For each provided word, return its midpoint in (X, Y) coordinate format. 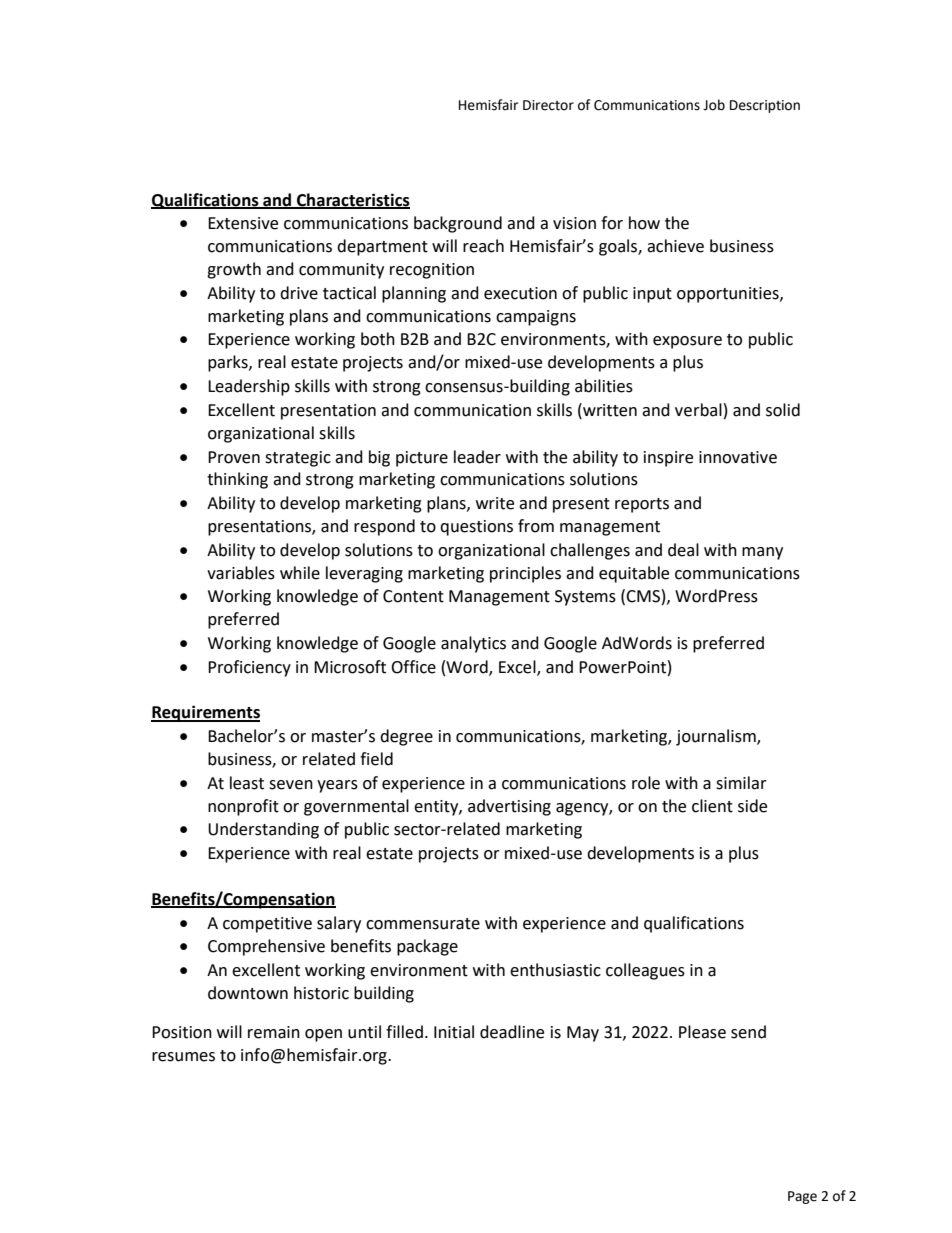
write (495, 503)
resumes (183, 1057)
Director (548, 105)
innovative (738, 457)
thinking (237, 480)
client (712, 806)
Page (802, 1197)
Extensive (243, 223)
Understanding (263, 830)
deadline (512, 1032)
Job (714, 105)
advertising (509, 807)
